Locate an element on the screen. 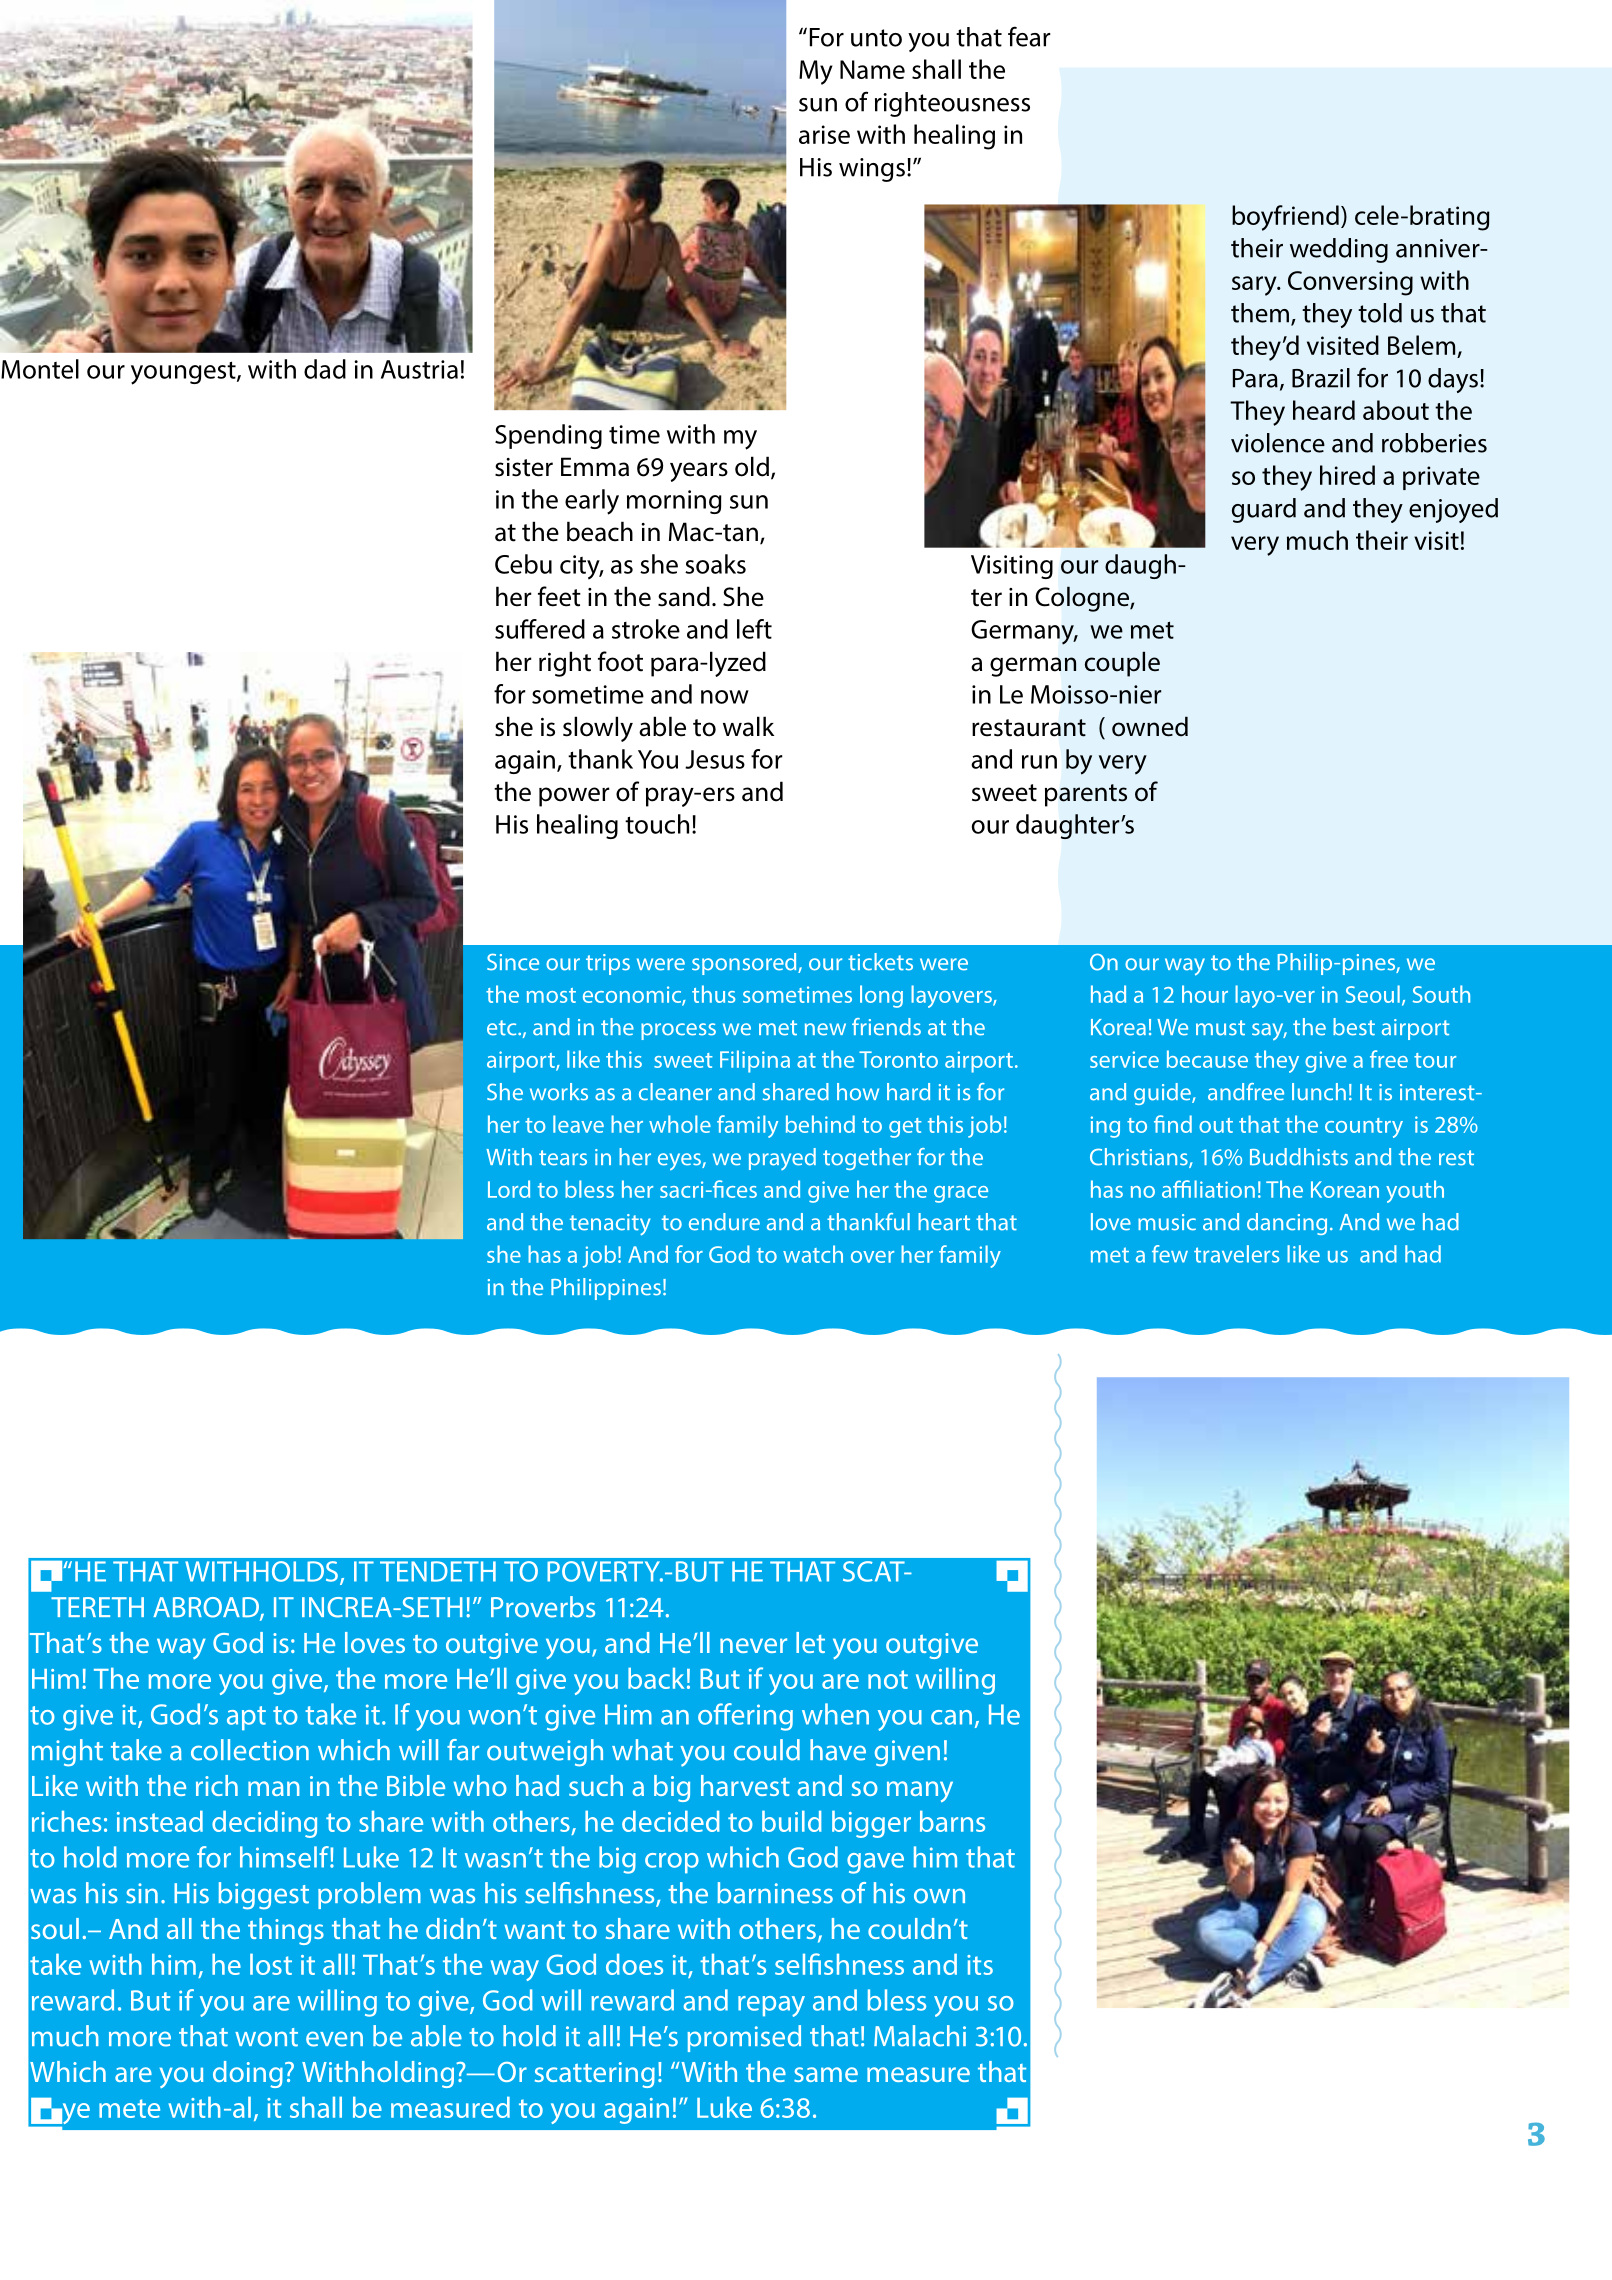 This screenshot has width=1612, height=2280. Filipina is located at coordinates (755, 1061).
